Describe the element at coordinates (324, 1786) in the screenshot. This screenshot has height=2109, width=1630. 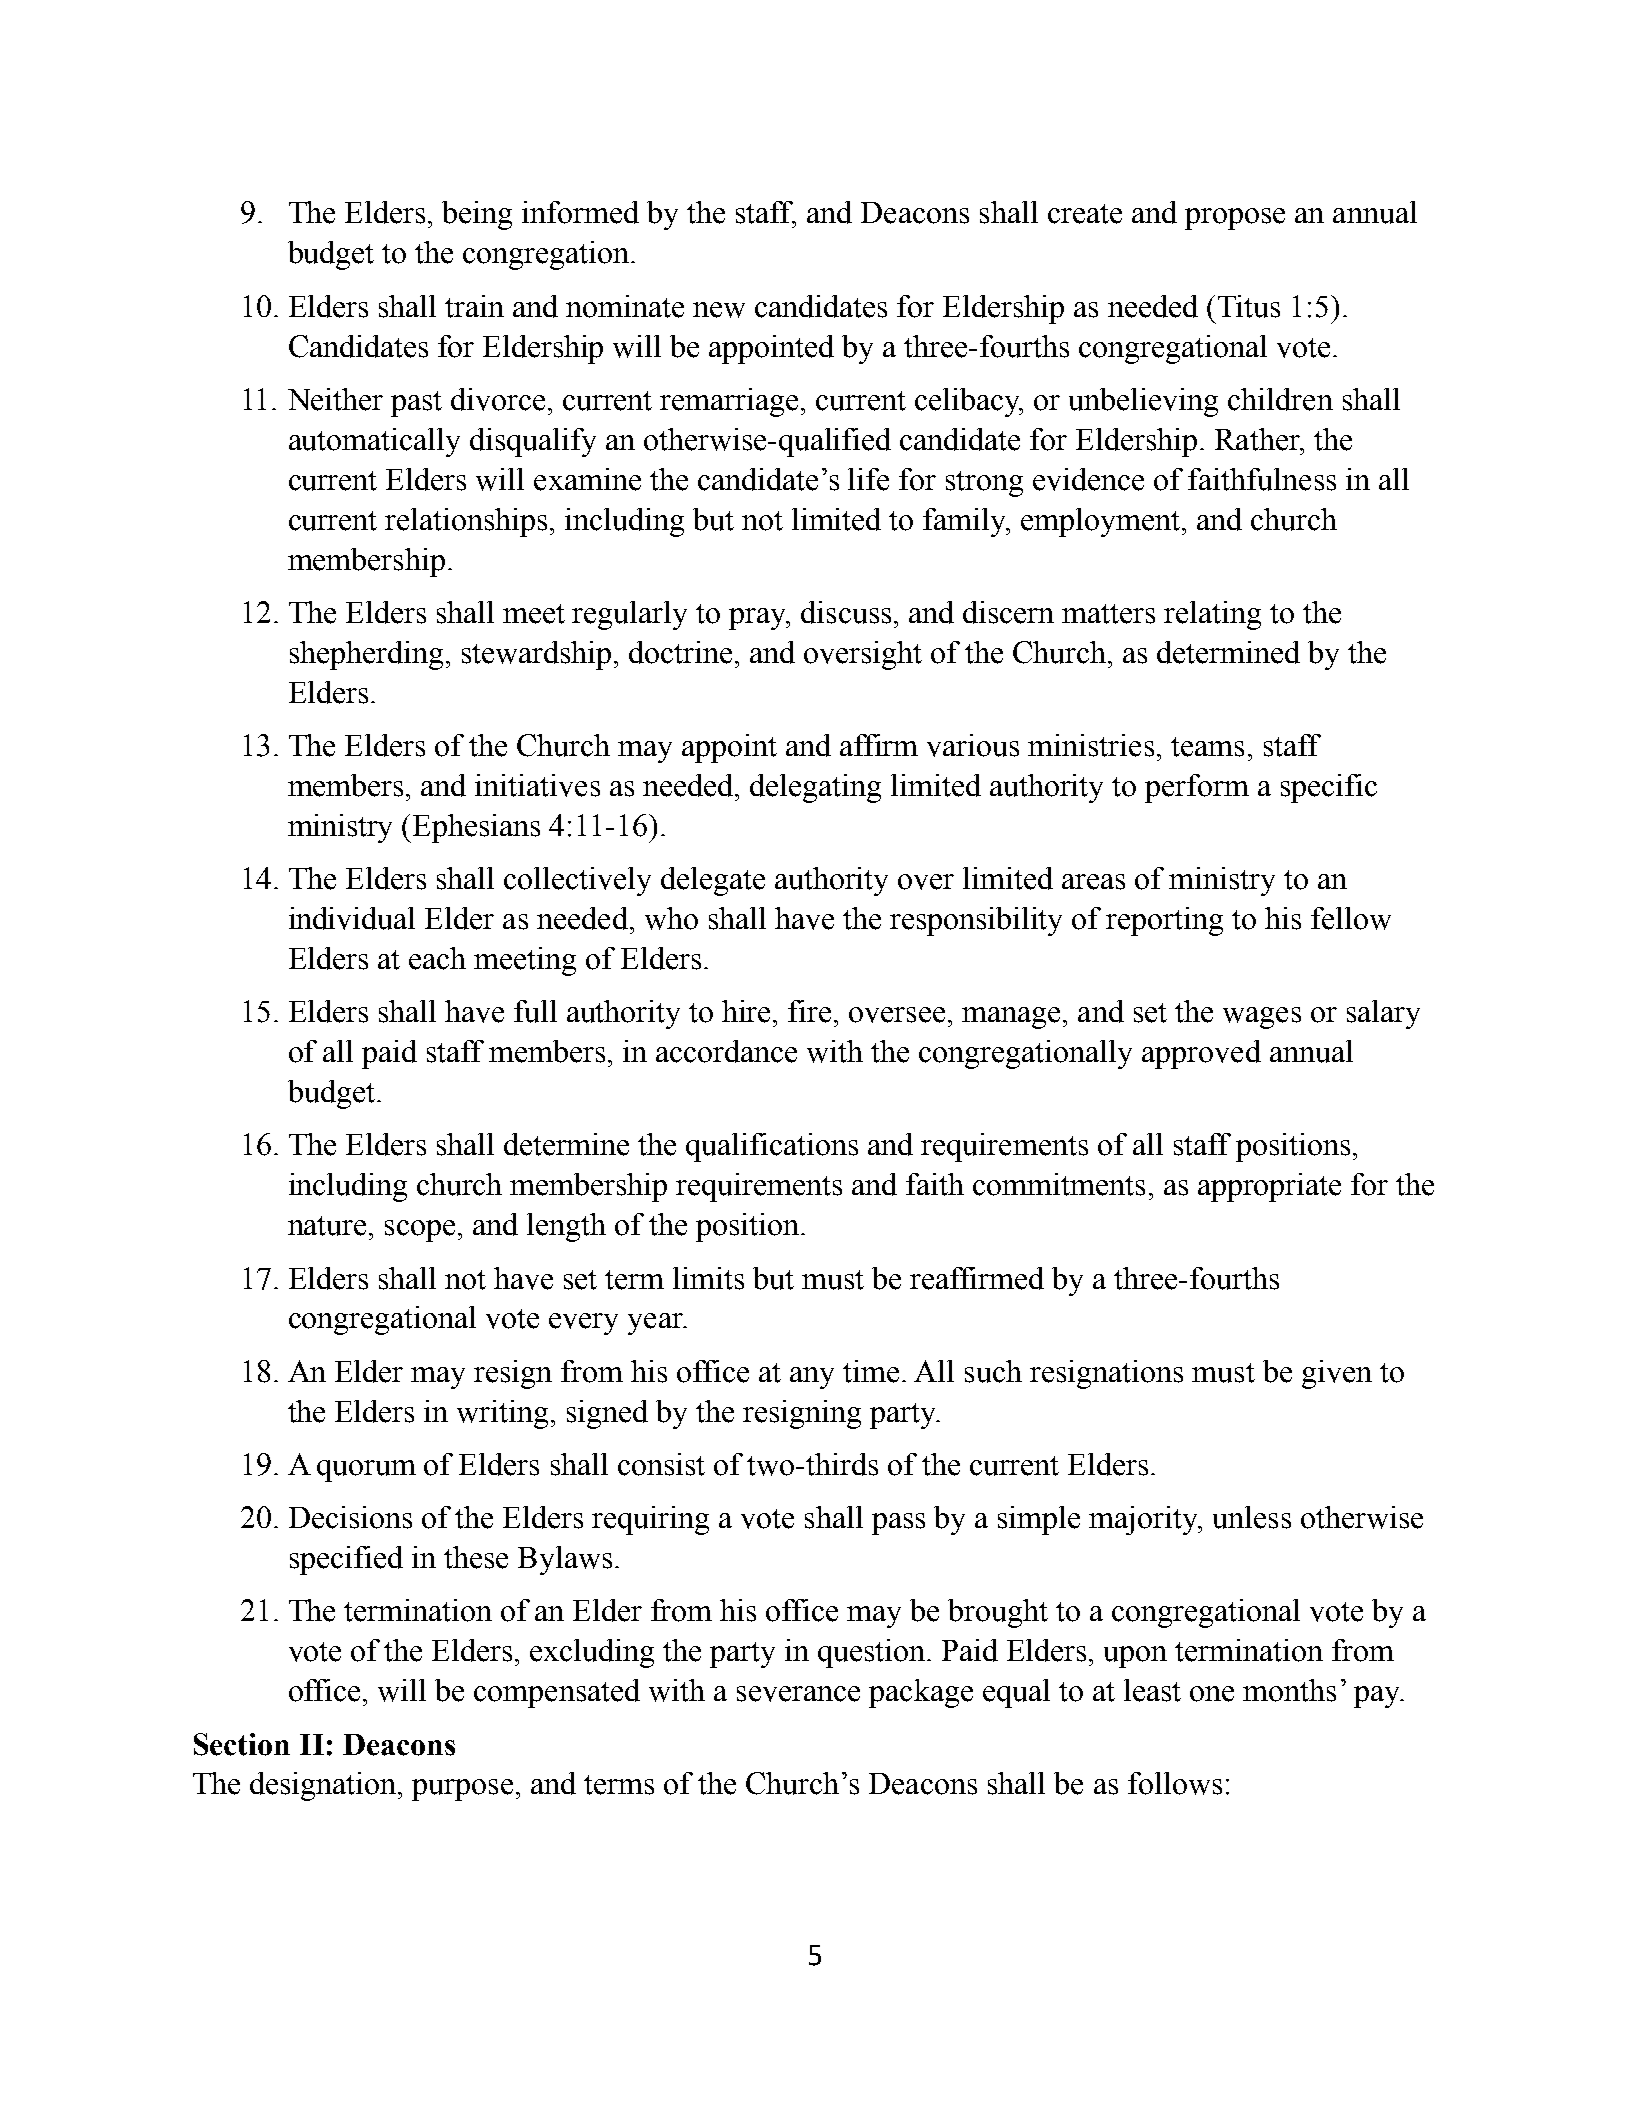
I see `designation` at that location.
